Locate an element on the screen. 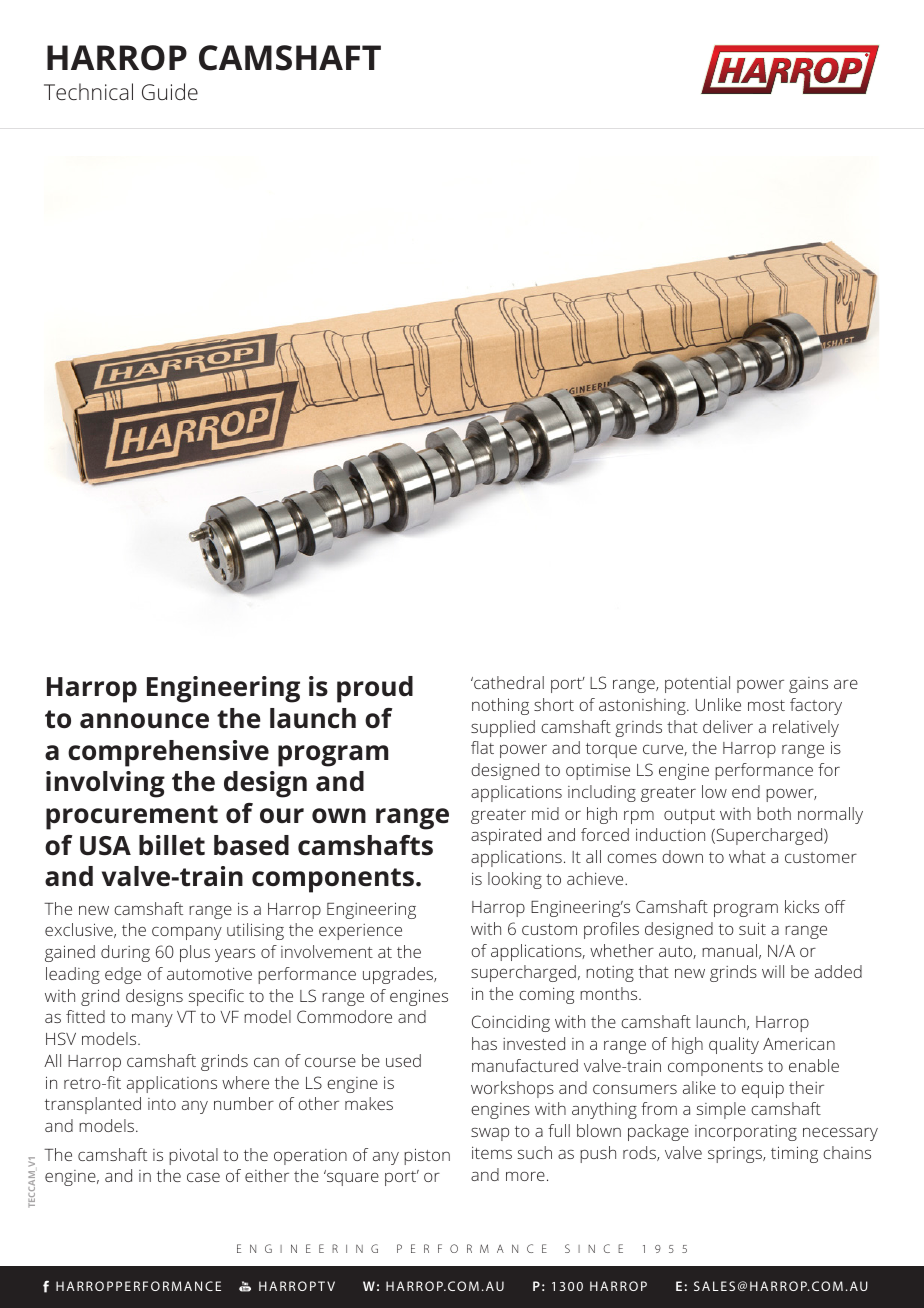 The height and width of the screenshot is (1308, 924). Guide is located at coordinates (170, 91).
